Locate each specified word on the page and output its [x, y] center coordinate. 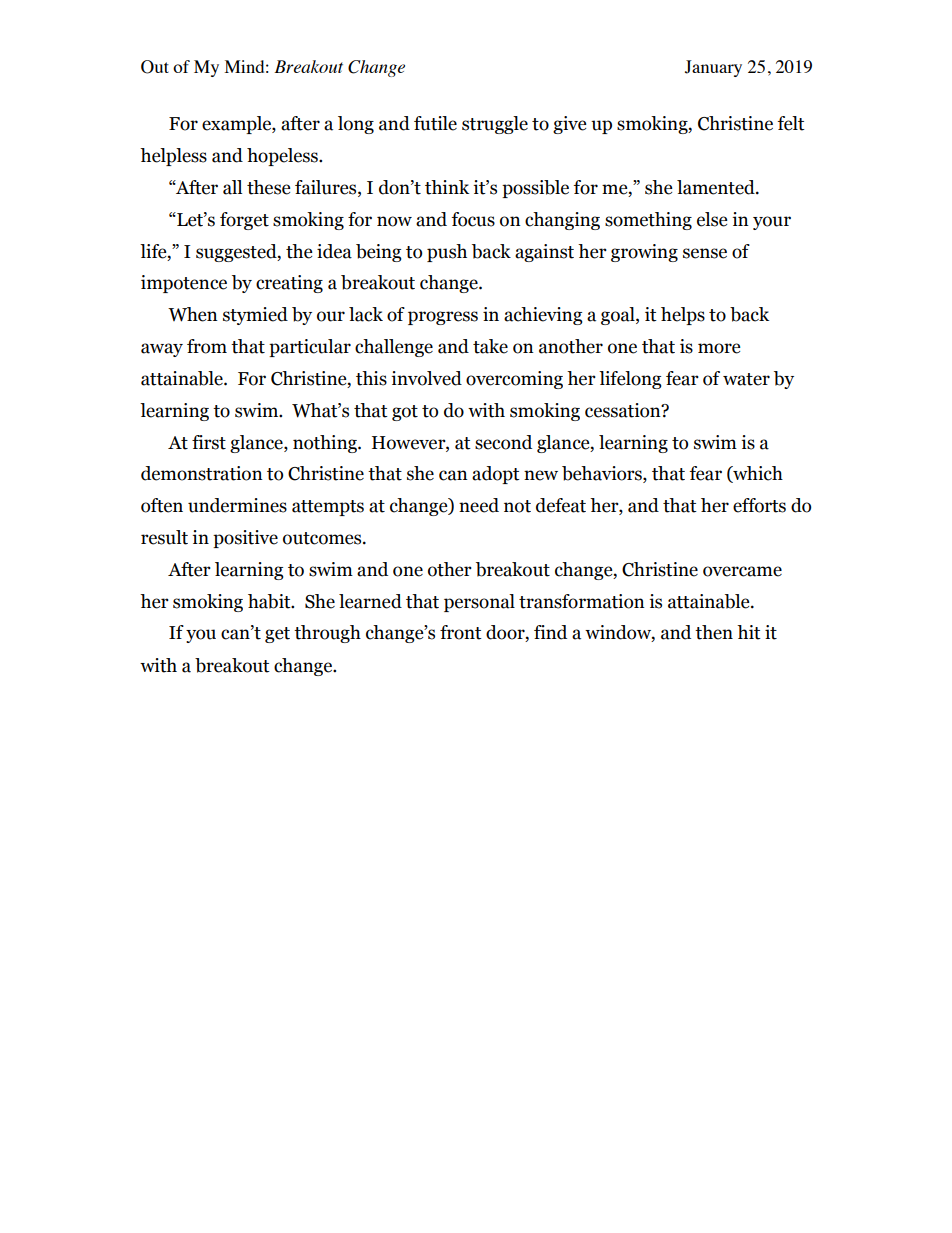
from [207, 346]
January [713, 68]
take [490, 346]
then [714, 632]
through [327, 634]
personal [479, 603]
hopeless [283, 157]
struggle [495, 125]
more [719, 348]
